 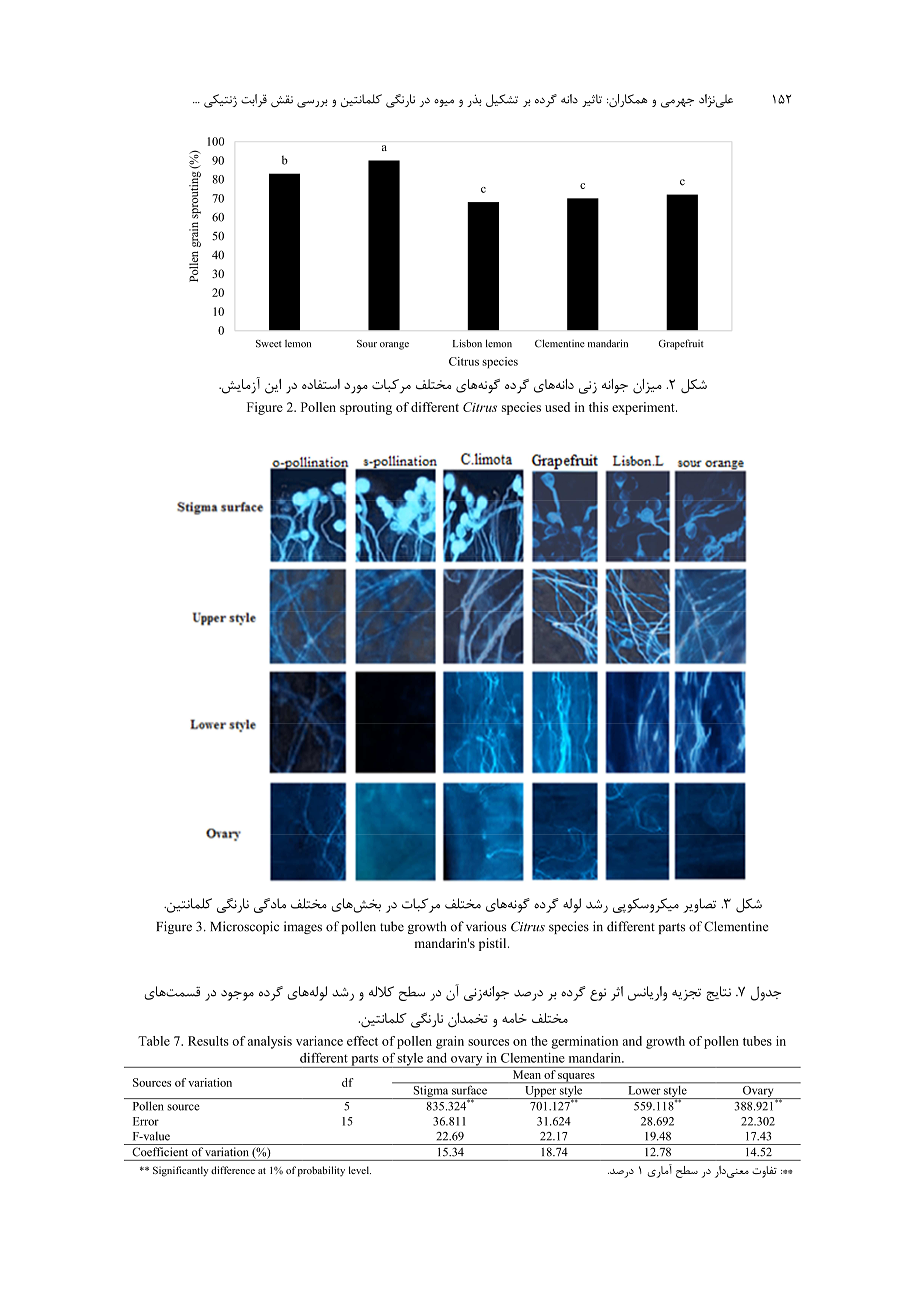 What do you see at coordinates (181, 1171) in the image?
I see `Significantly` at bounding box center [181, 1171].
